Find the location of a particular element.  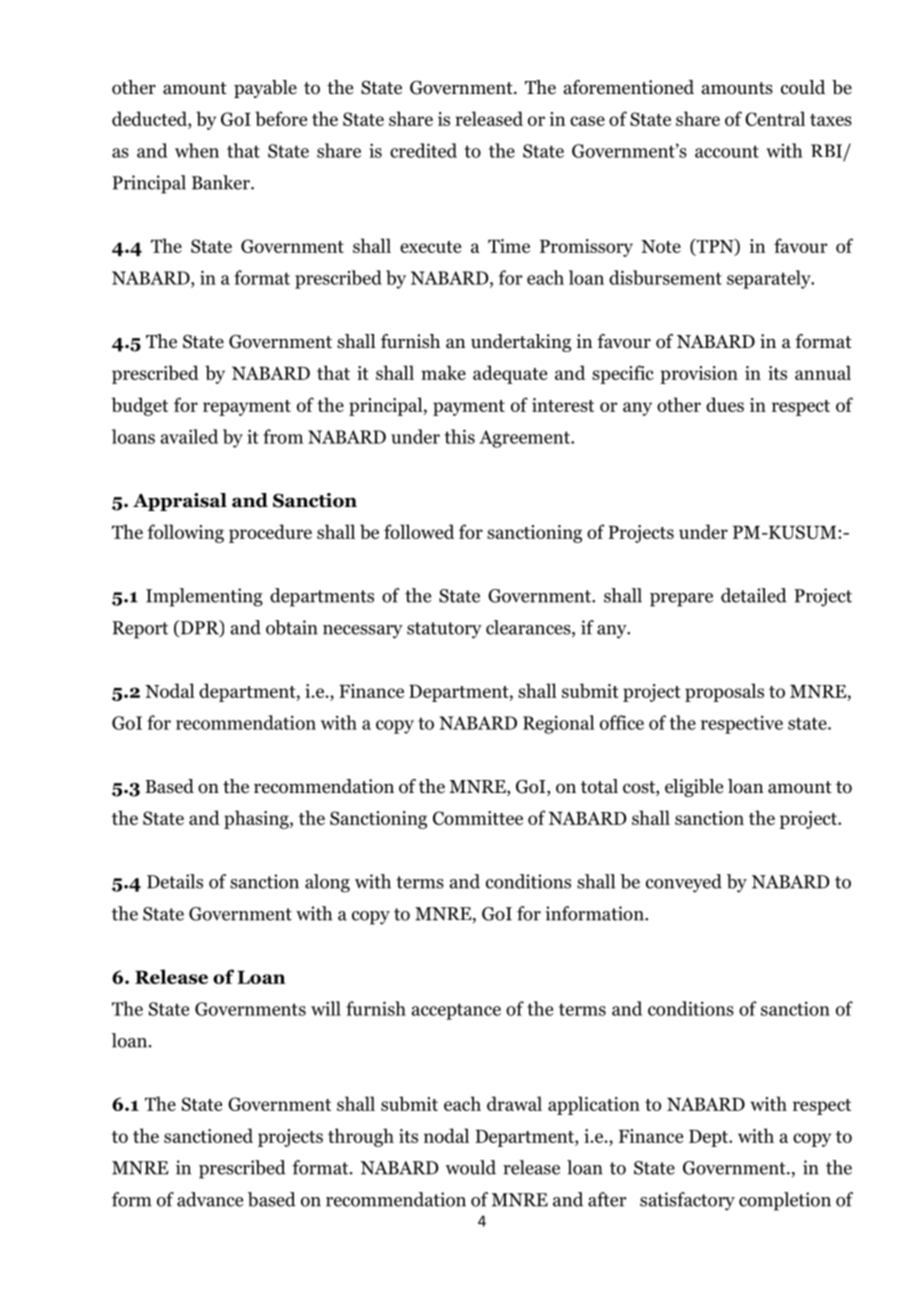

Dept is located at coordinates (709, 1138).
